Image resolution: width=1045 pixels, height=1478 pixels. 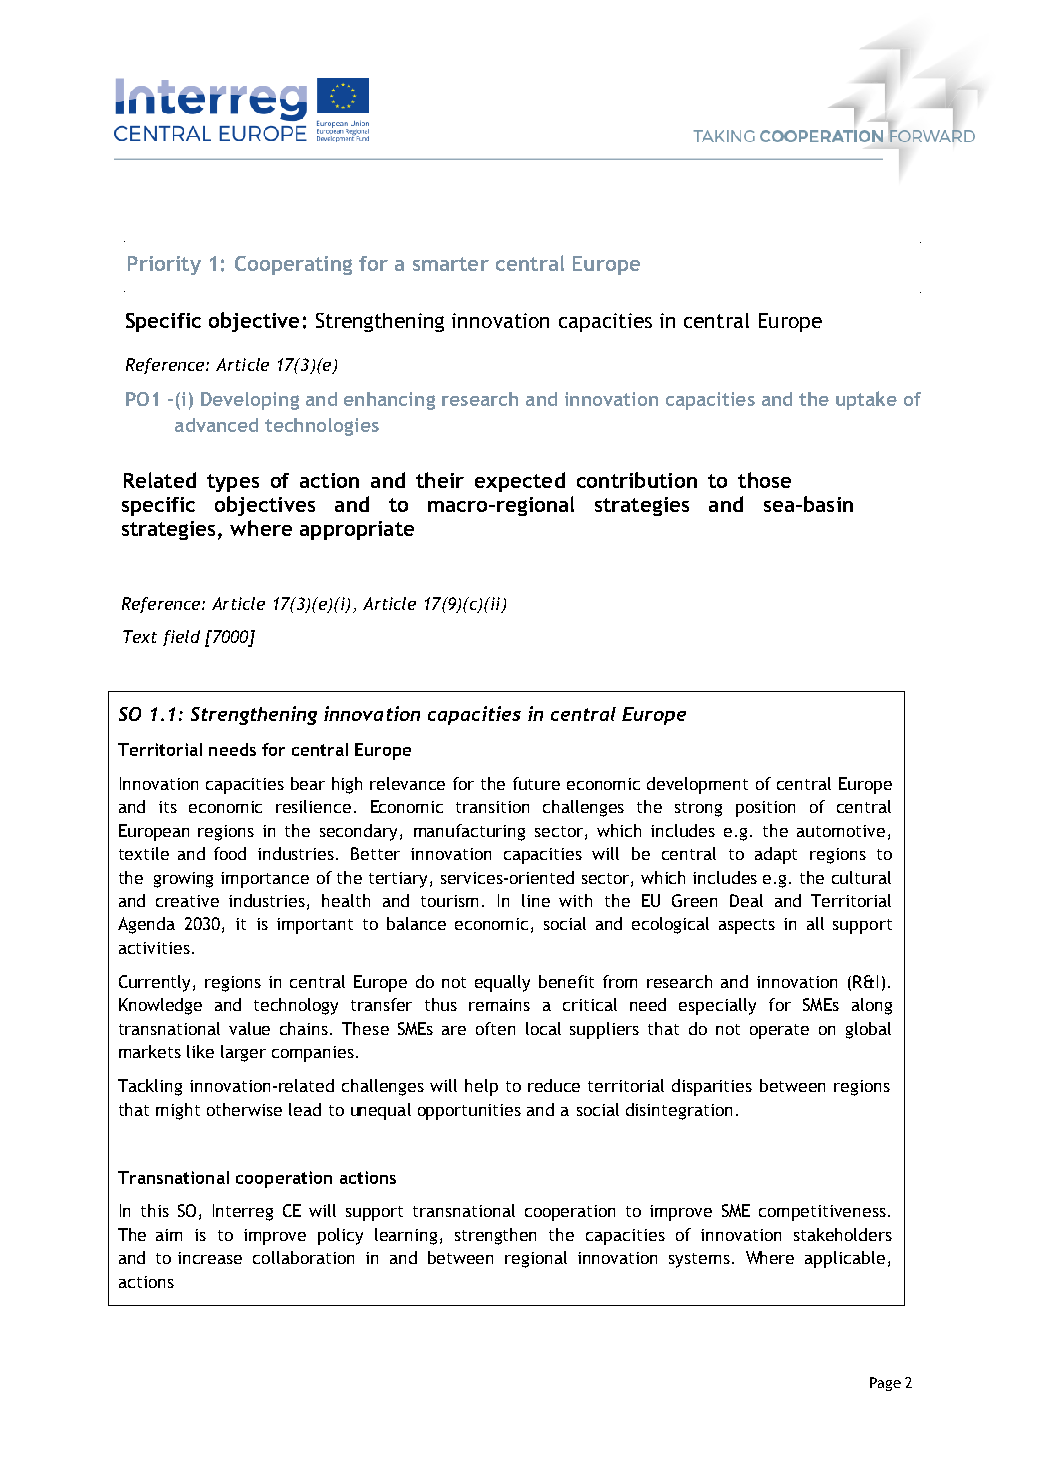 What do you see at coordinates (536, 900) in the screenshot?
I see `line` at bounding box center [536, 900].
